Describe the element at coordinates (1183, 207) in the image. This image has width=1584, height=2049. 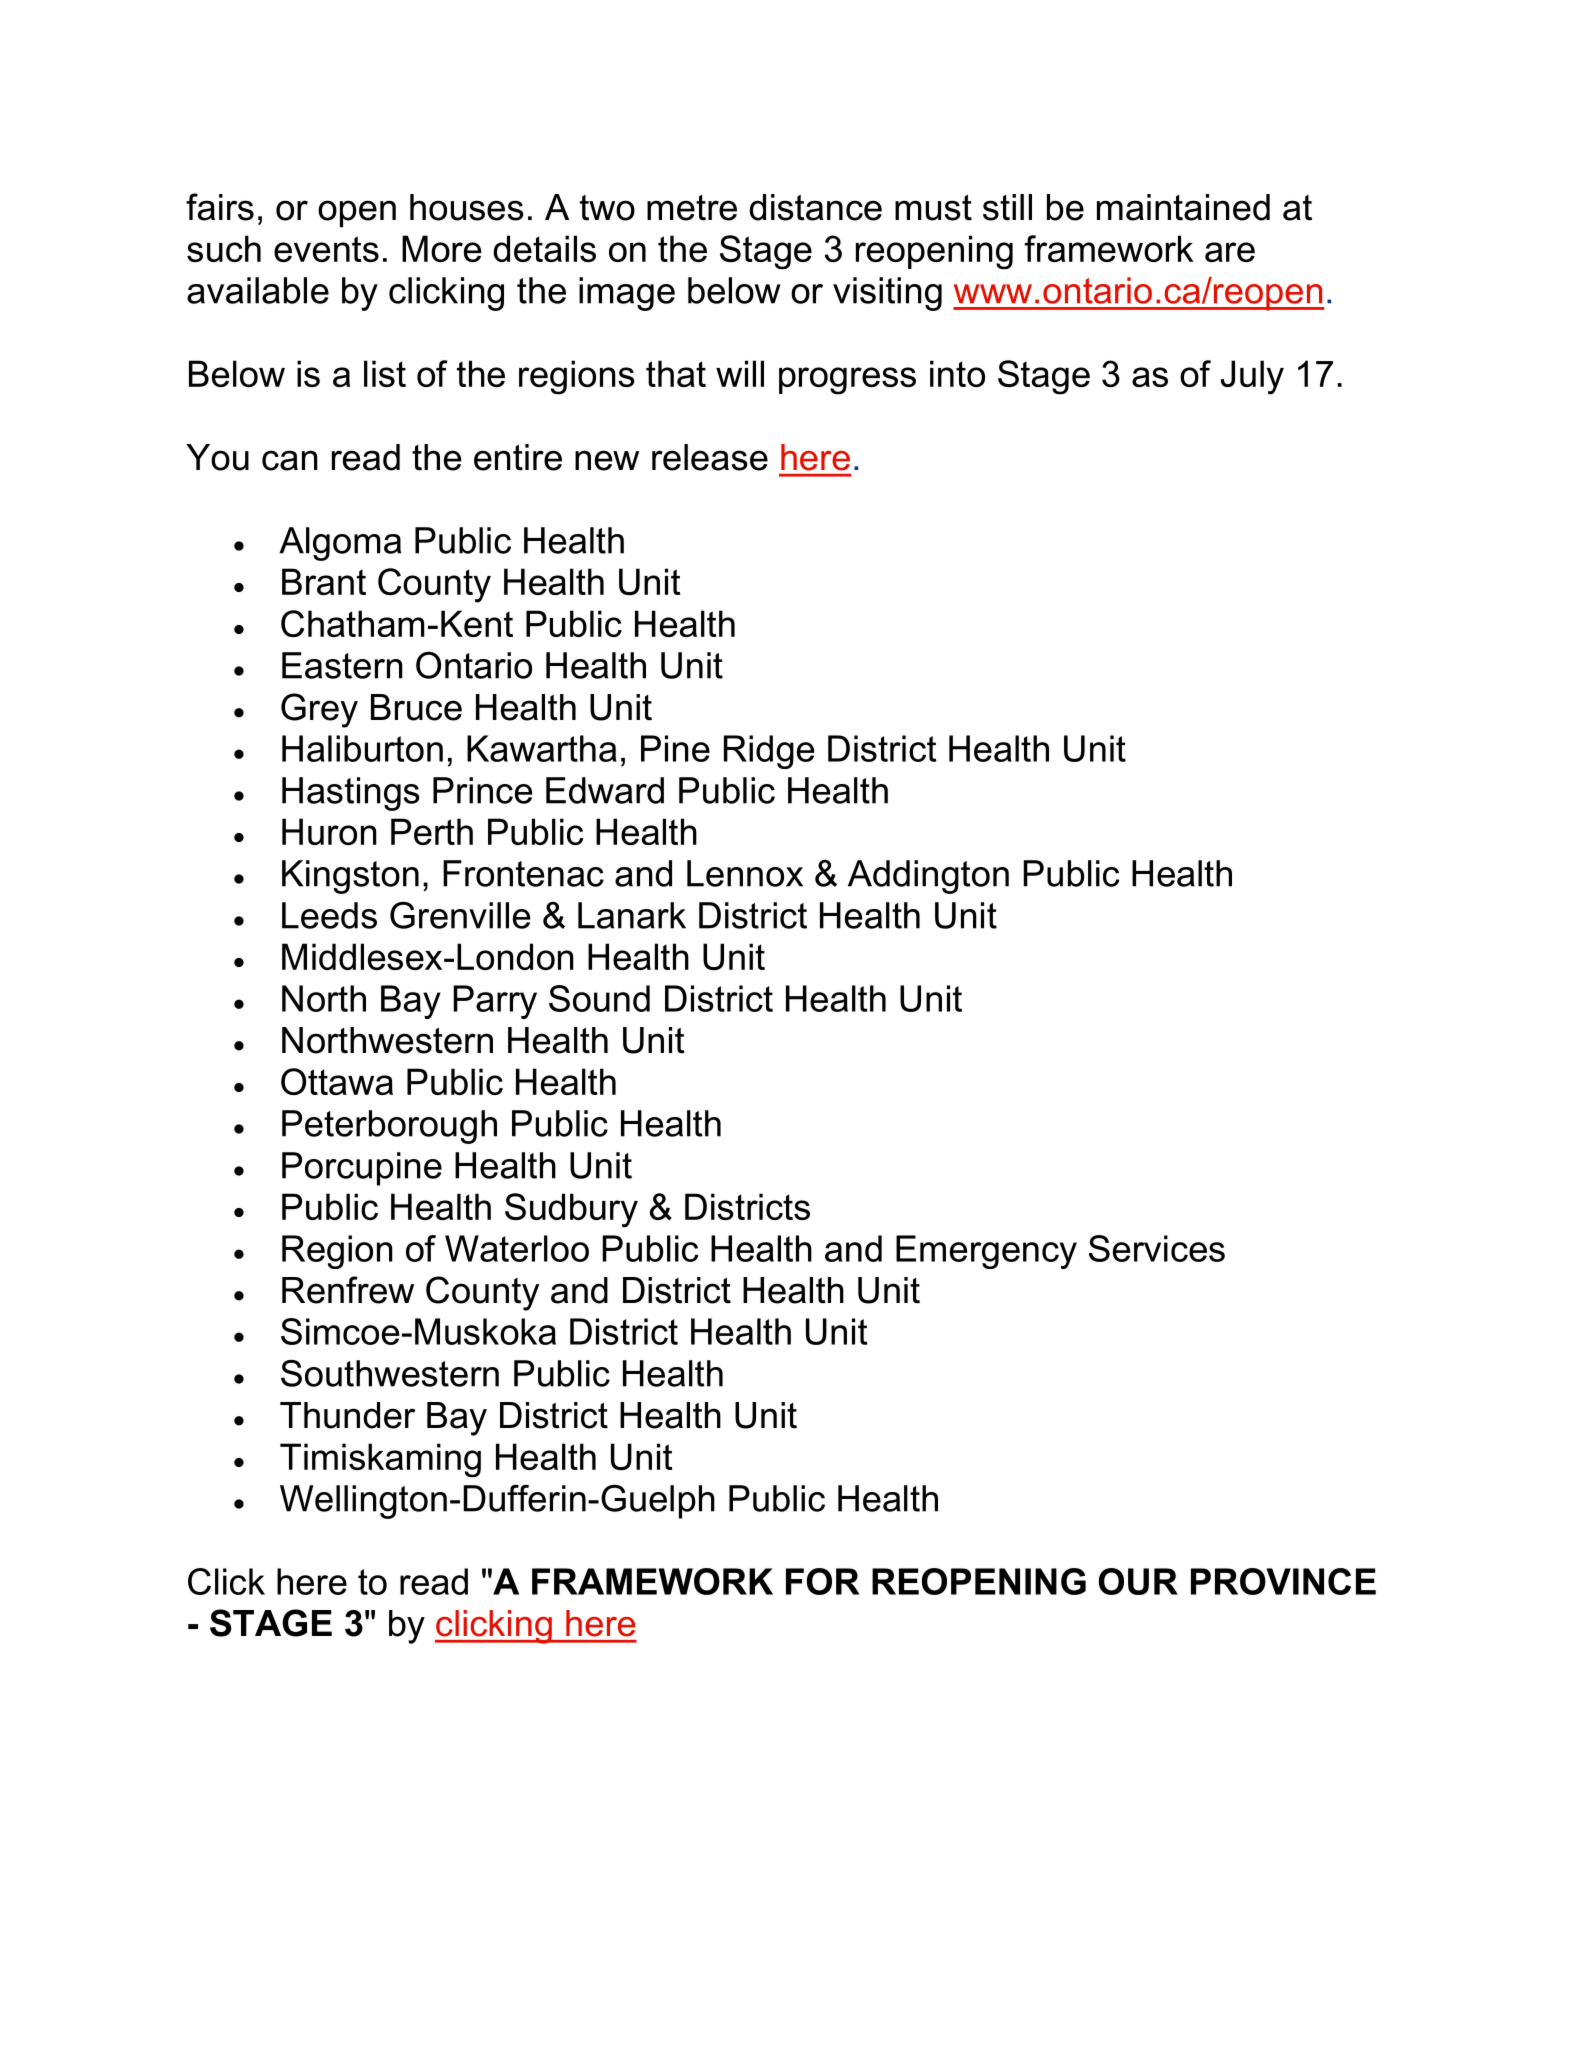
I see `maintained` at that location.
